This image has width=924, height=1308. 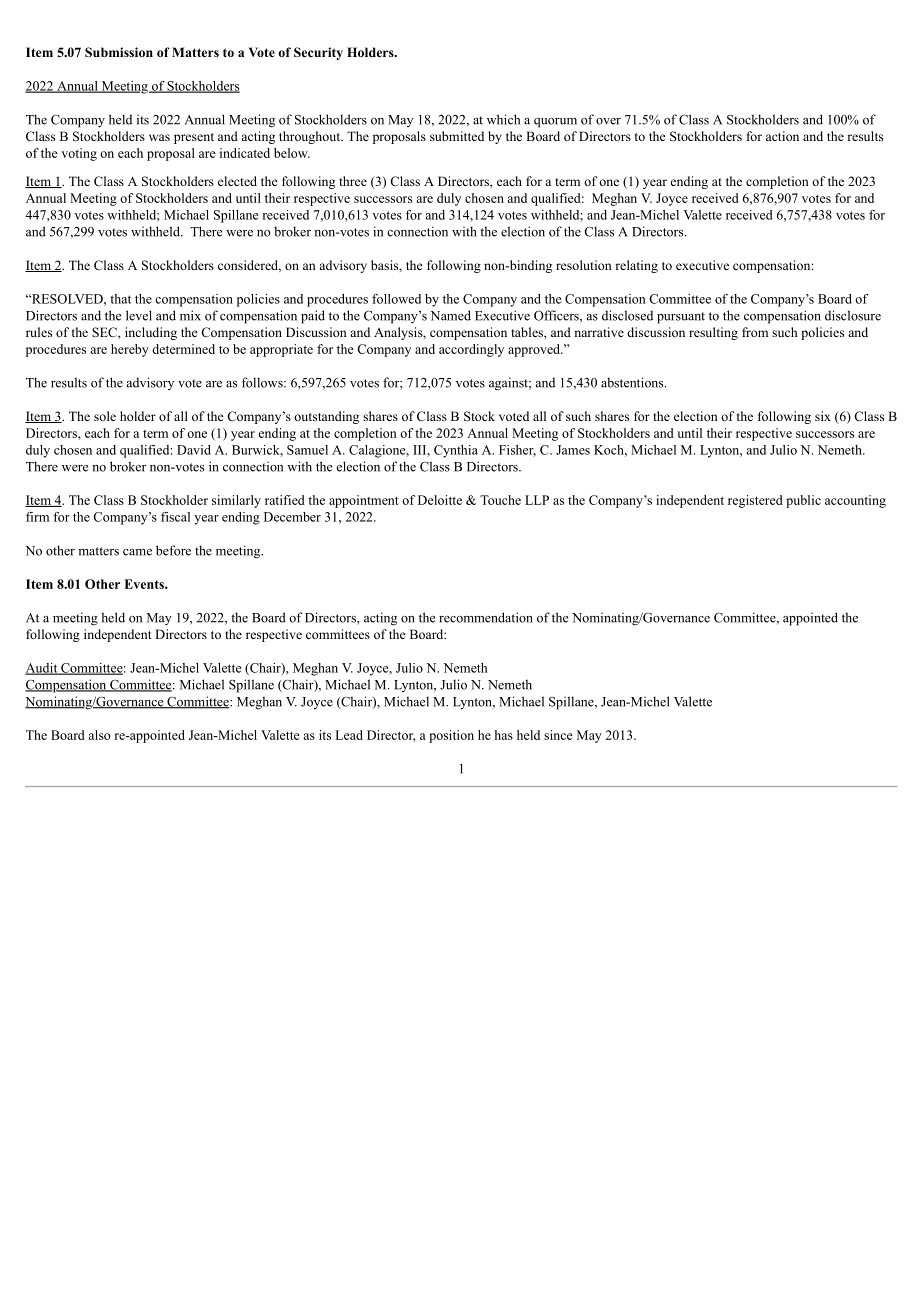 What do you see at coordinates (119, 52) in the image?
I see `Submission` at bounding box center [119, 52].
